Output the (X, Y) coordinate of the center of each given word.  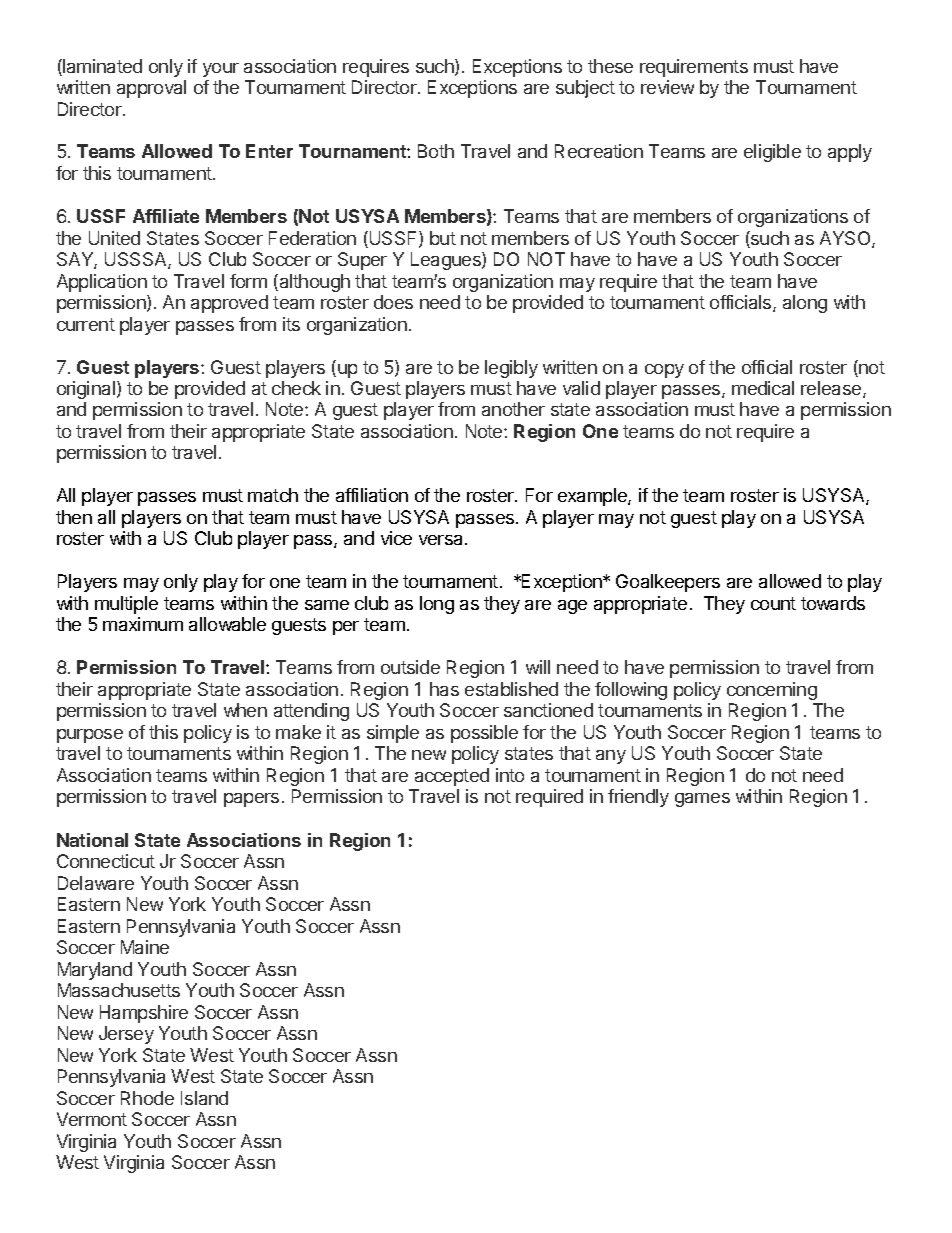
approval (151, 89)
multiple (126, 605)
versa (442, 540)
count (773, 603)
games (702, 800)
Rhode (147, 1098)
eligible (772, 153)
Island (204, 1098)
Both (436, 151)
